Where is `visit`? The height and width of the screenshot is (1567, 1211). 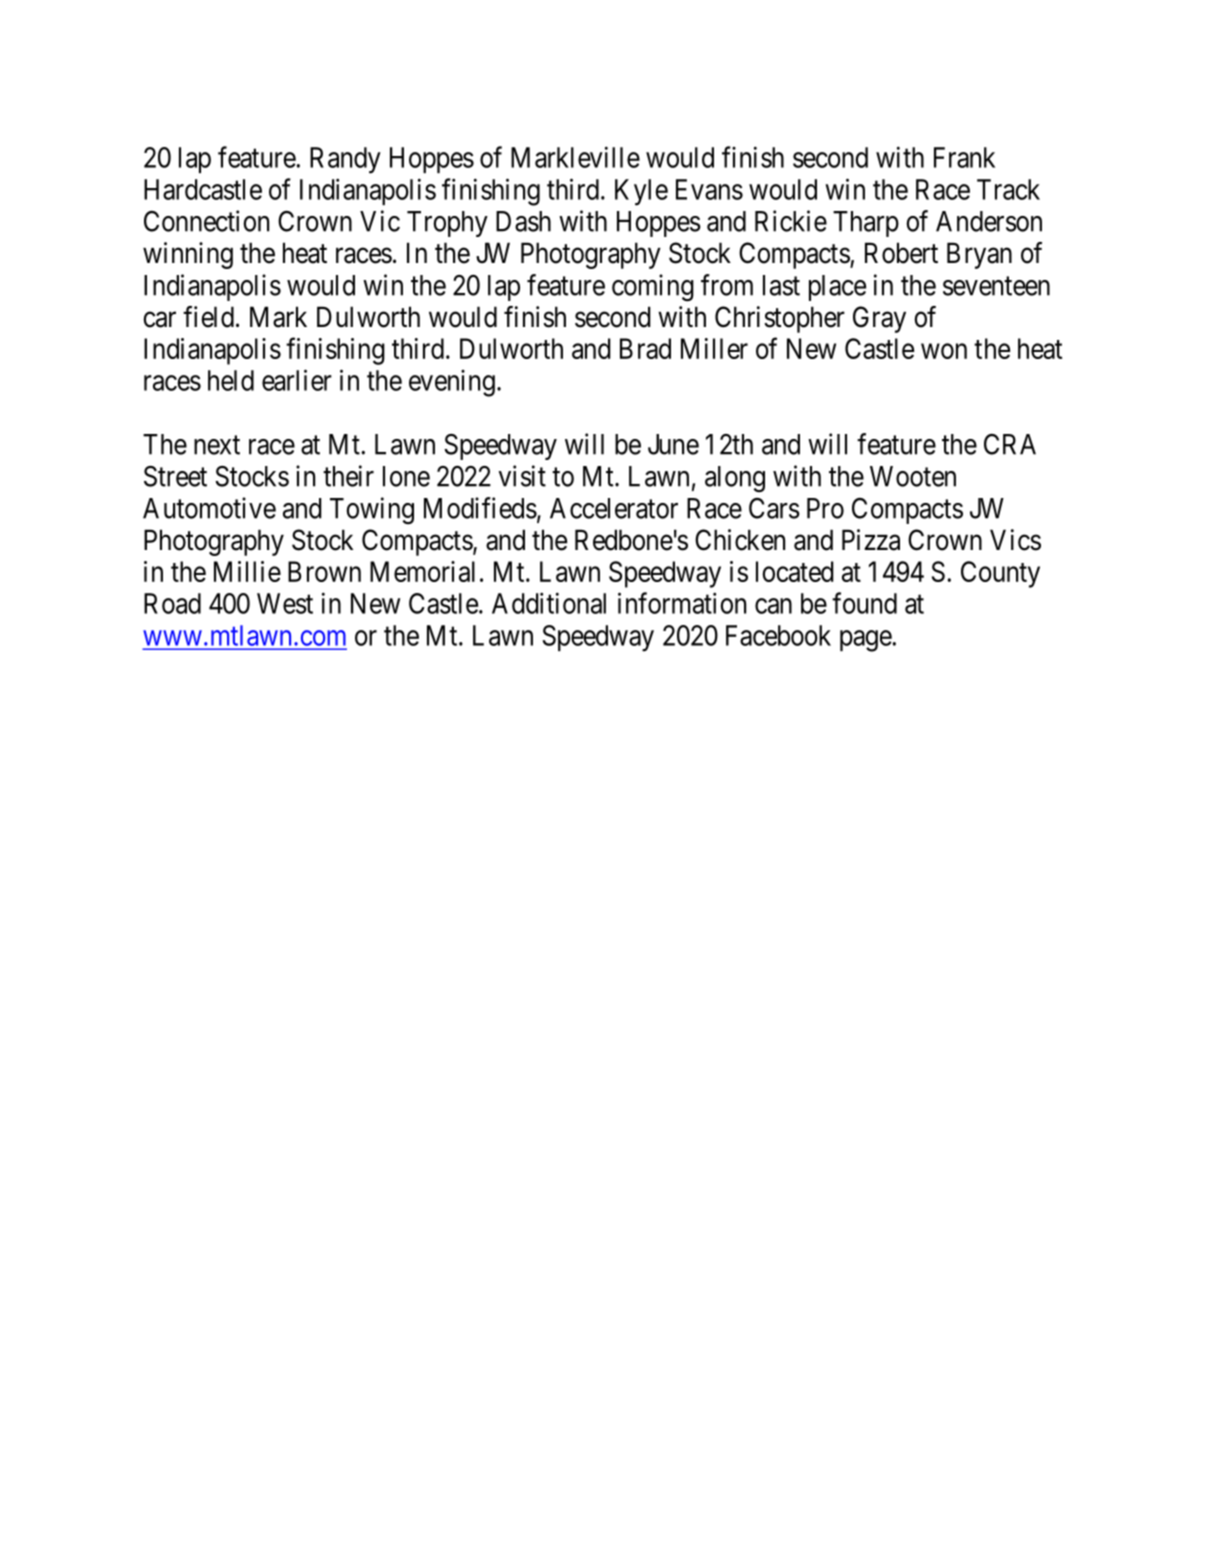 visit is located at coordinates (522, 476).
